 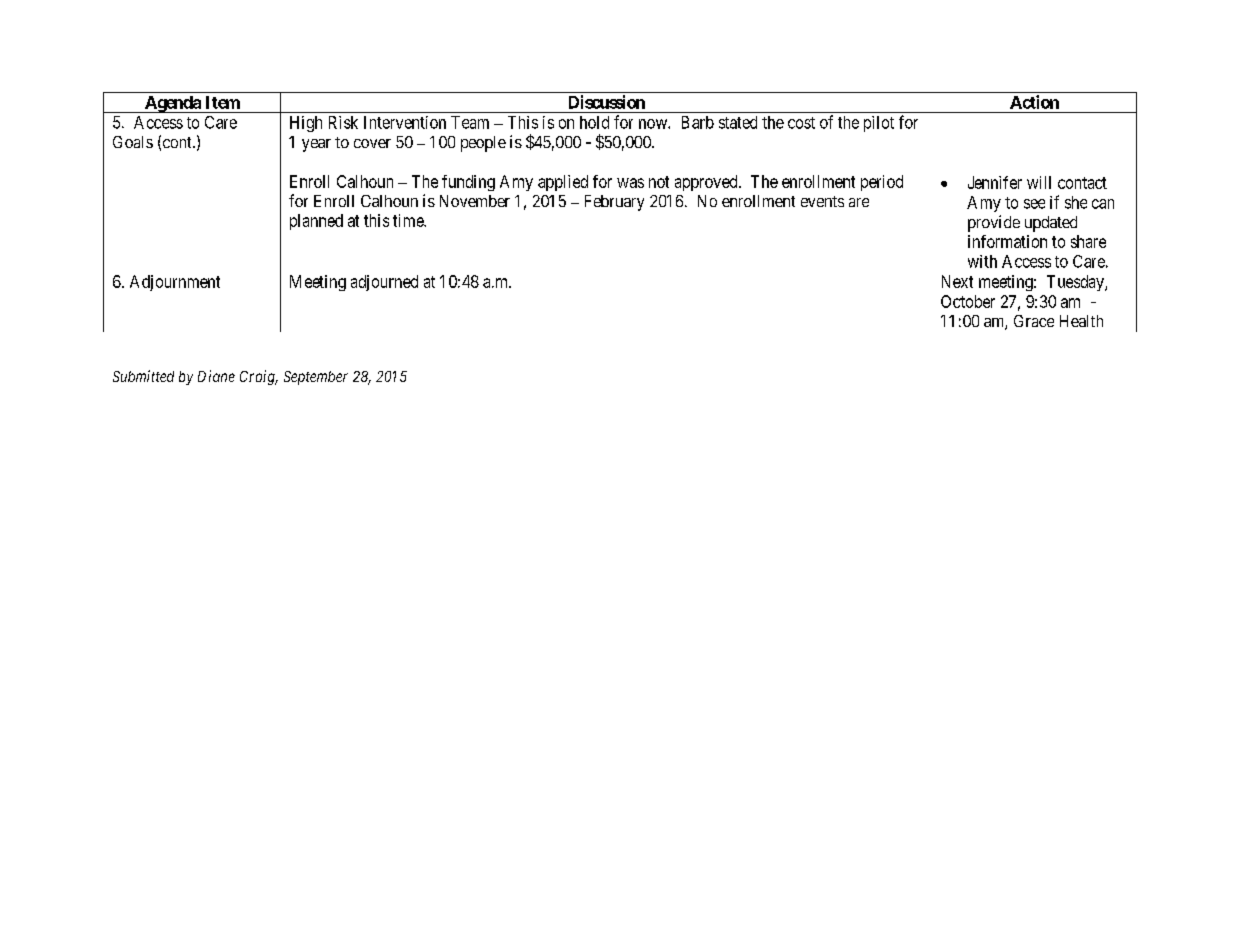 I want to click on September, so click(x=316, y=378).
